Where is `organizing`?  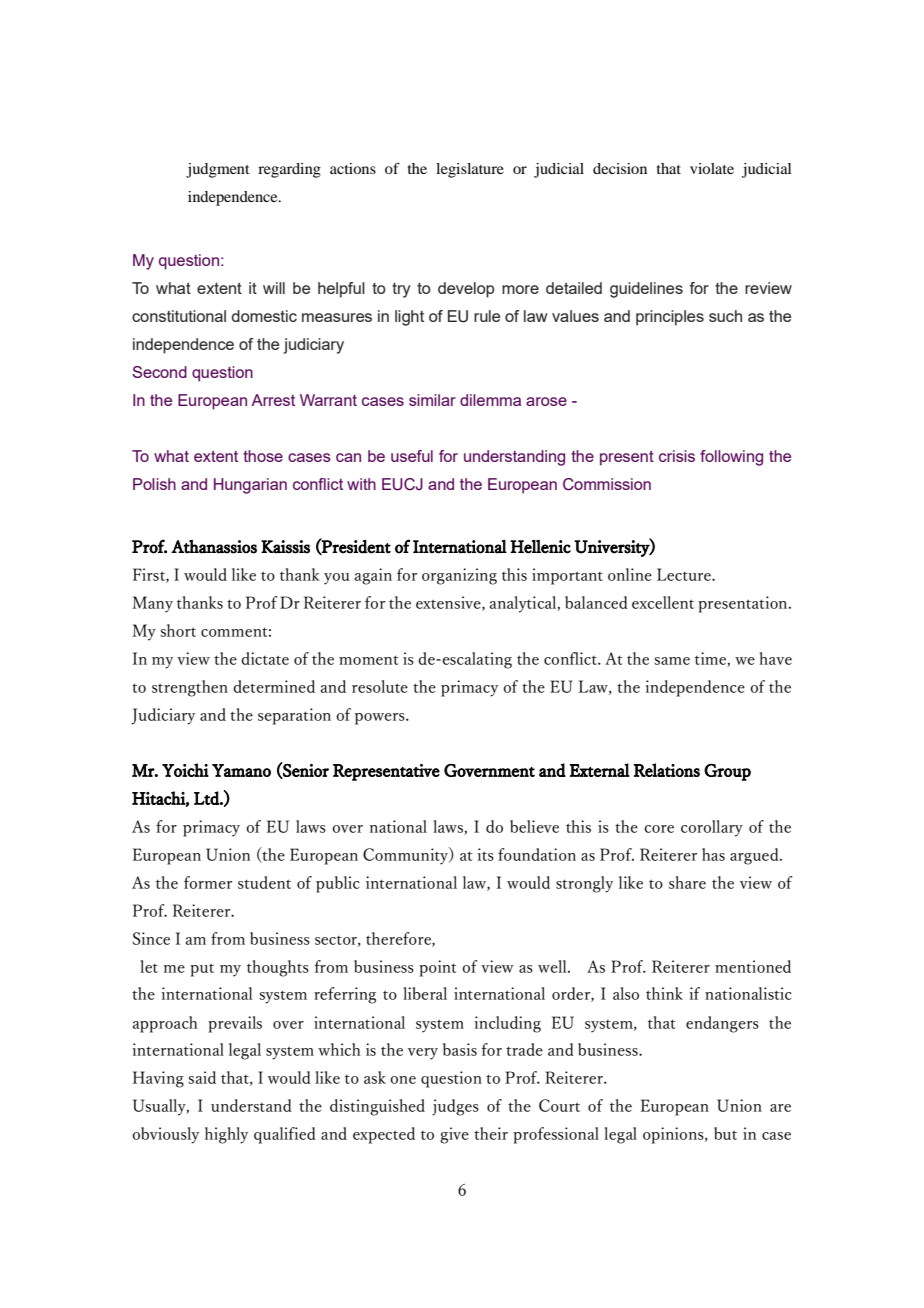 organizing is located at coordinates (459, 576).
